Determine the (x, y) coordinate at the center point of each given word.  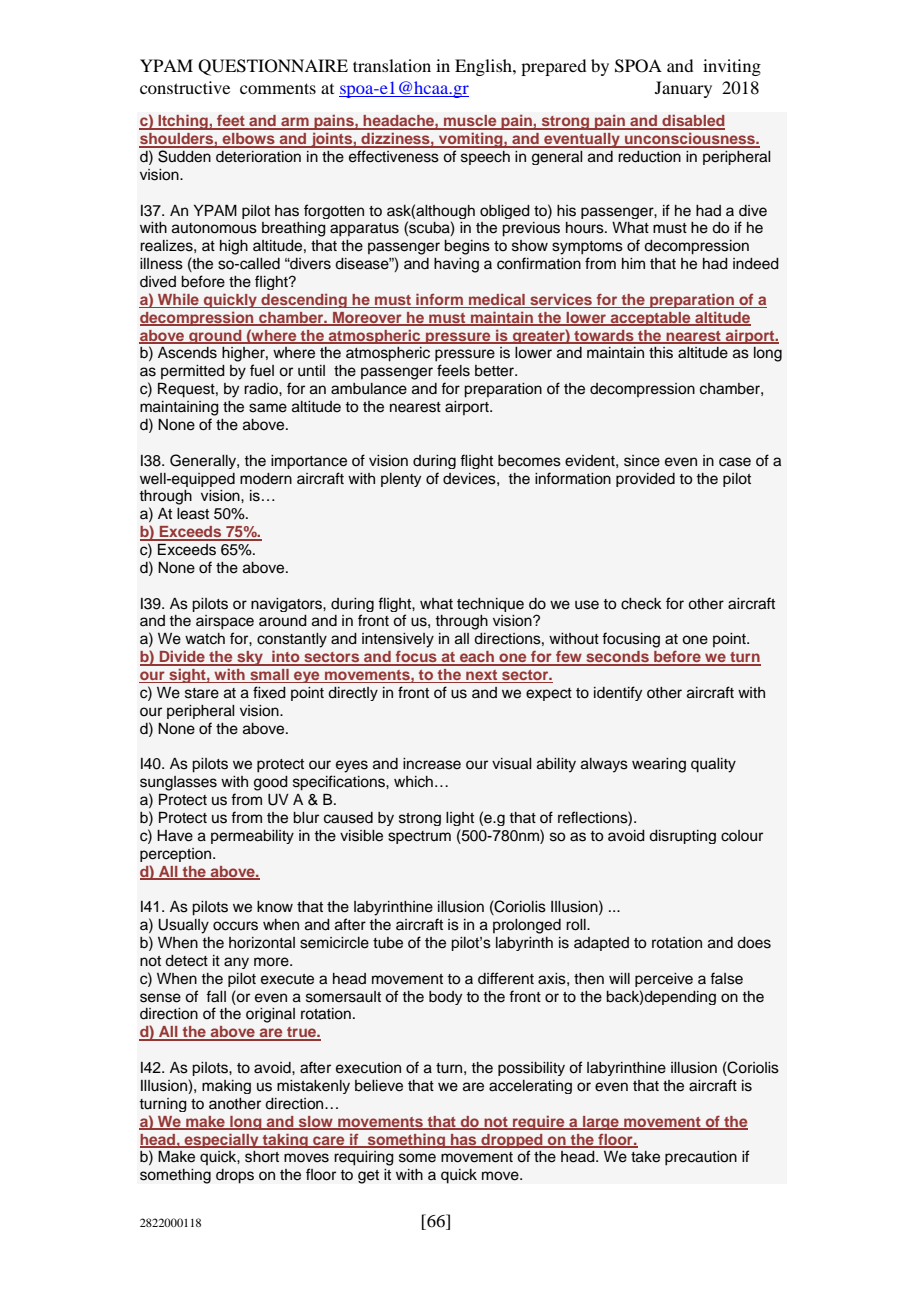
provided (645, 480)
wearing (659, 765)
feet (231, 122)
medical (497, 300)
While (178, 300)
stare (202, 693)
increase (432, 764)
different (506, 978)
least (193, 514)
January (683, 89)
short (262, 1157)
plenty (401, 480)
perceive (664, 980)
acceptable (651, 319)
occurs (235, 926)
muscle (470, 122)
